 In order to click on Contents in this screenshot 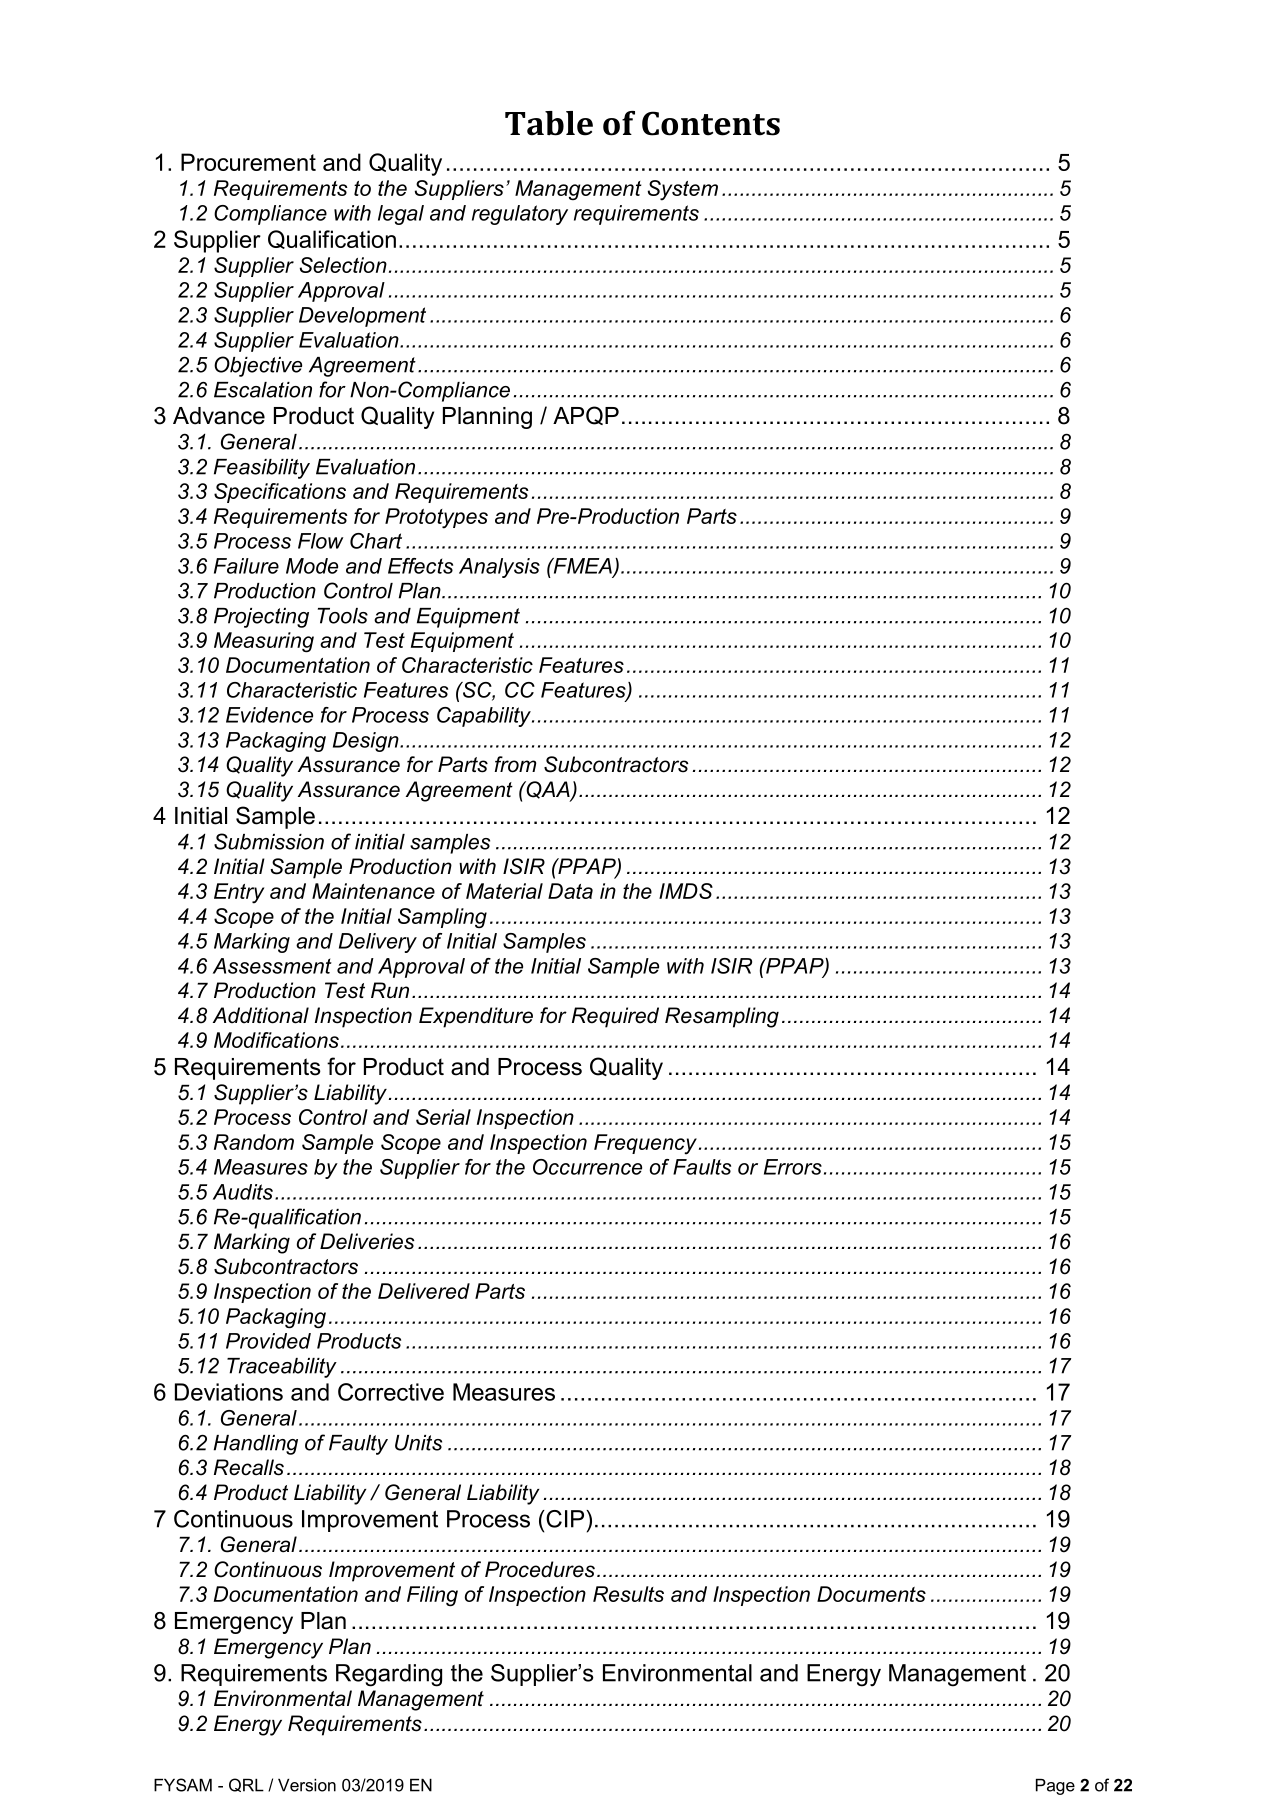, I will do `click(711, 123)`.
